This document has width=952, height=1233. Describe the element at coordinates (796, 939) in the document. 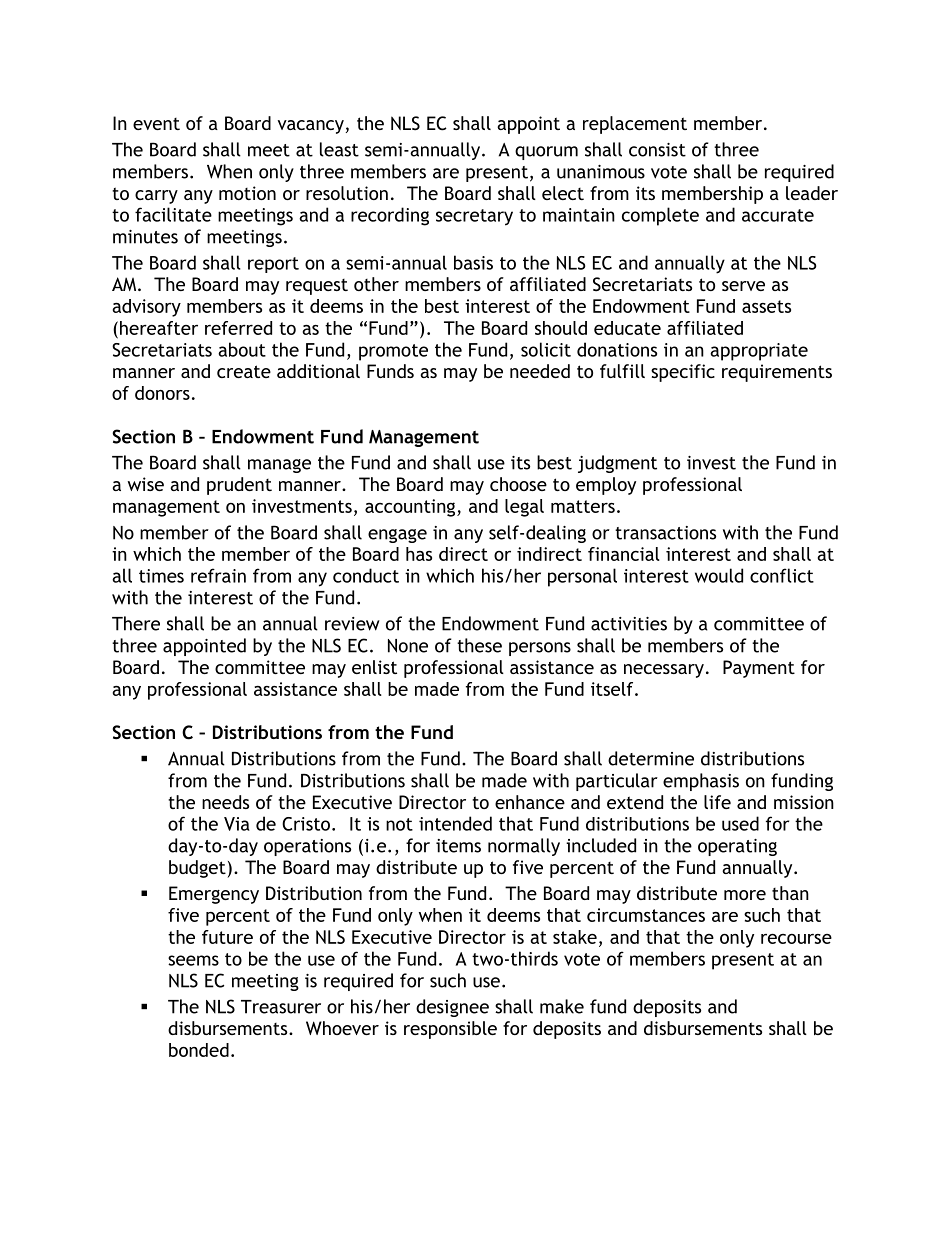

I see `recourse` at that location.
